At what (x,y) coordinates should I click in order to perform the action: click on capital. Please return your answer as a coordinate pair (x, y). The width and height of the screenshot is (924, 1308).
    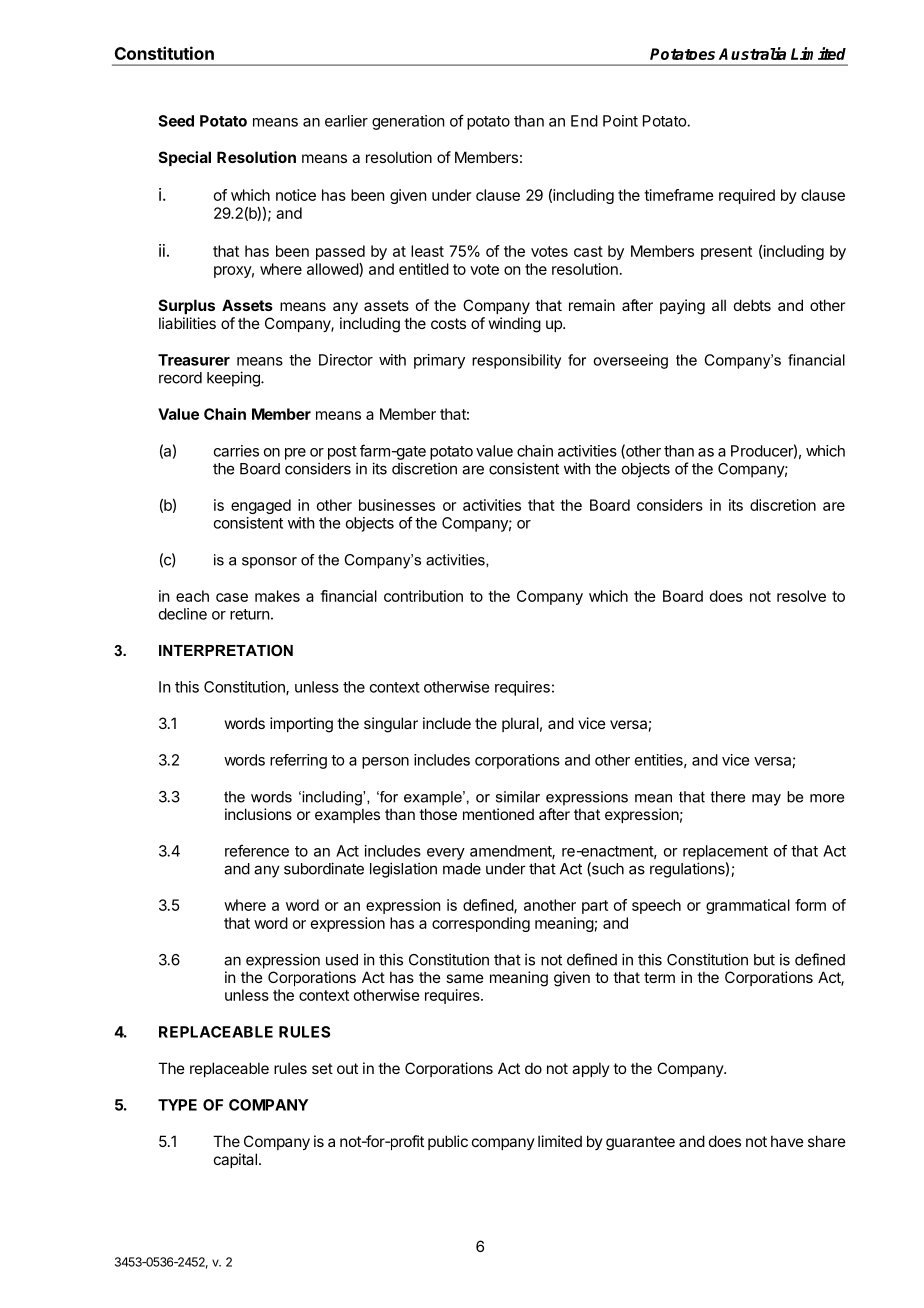
    Looking at the image, I should click on (235, 1160).
